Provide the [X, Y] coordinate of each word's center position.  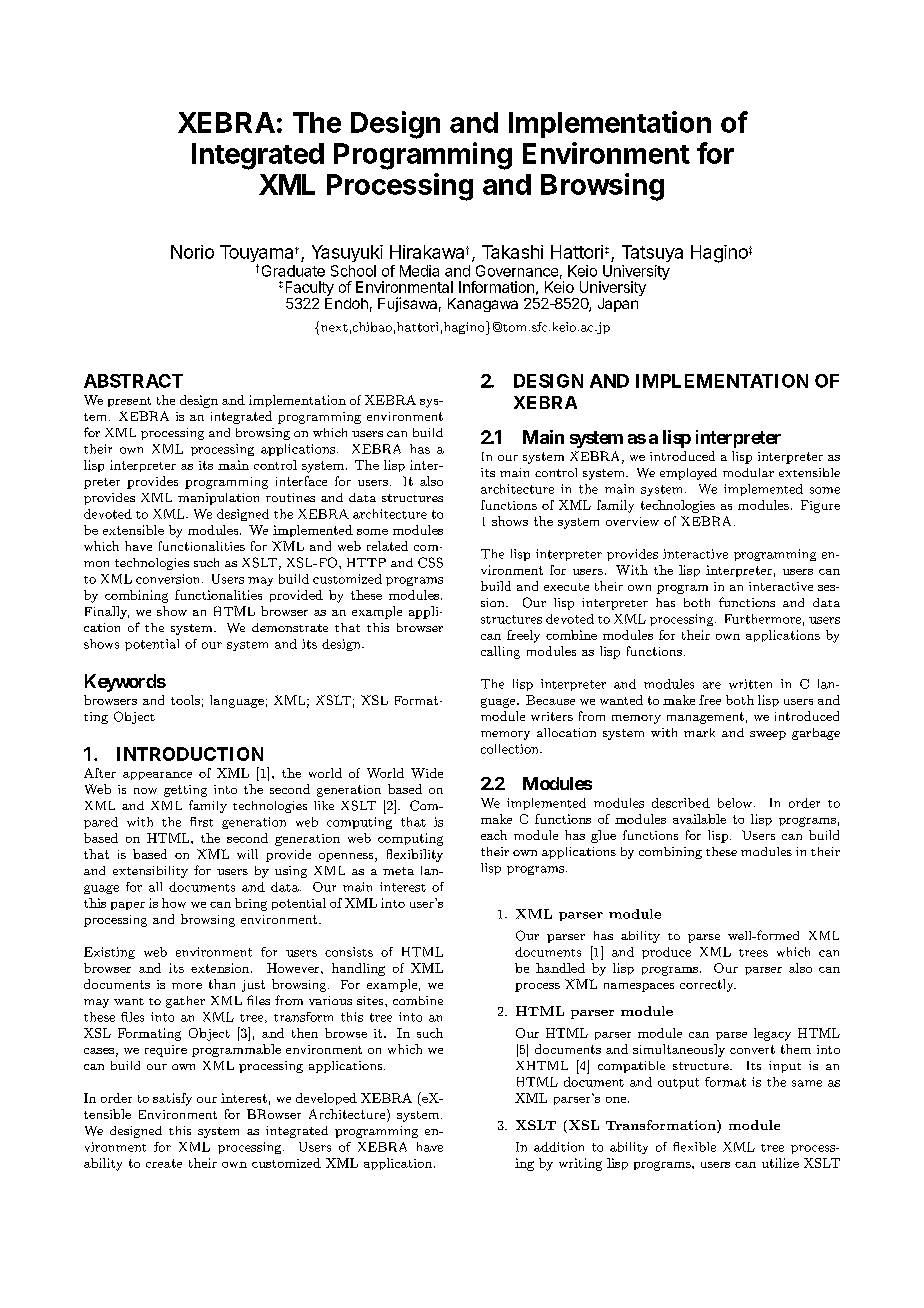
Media [419, 271]
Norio [192, 252]
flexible [694, 1147]
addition [559, 1147]
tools [185, 700]
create [164, 1163]
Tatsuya [652, 253]
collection [511, 749]
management [705, 718]
